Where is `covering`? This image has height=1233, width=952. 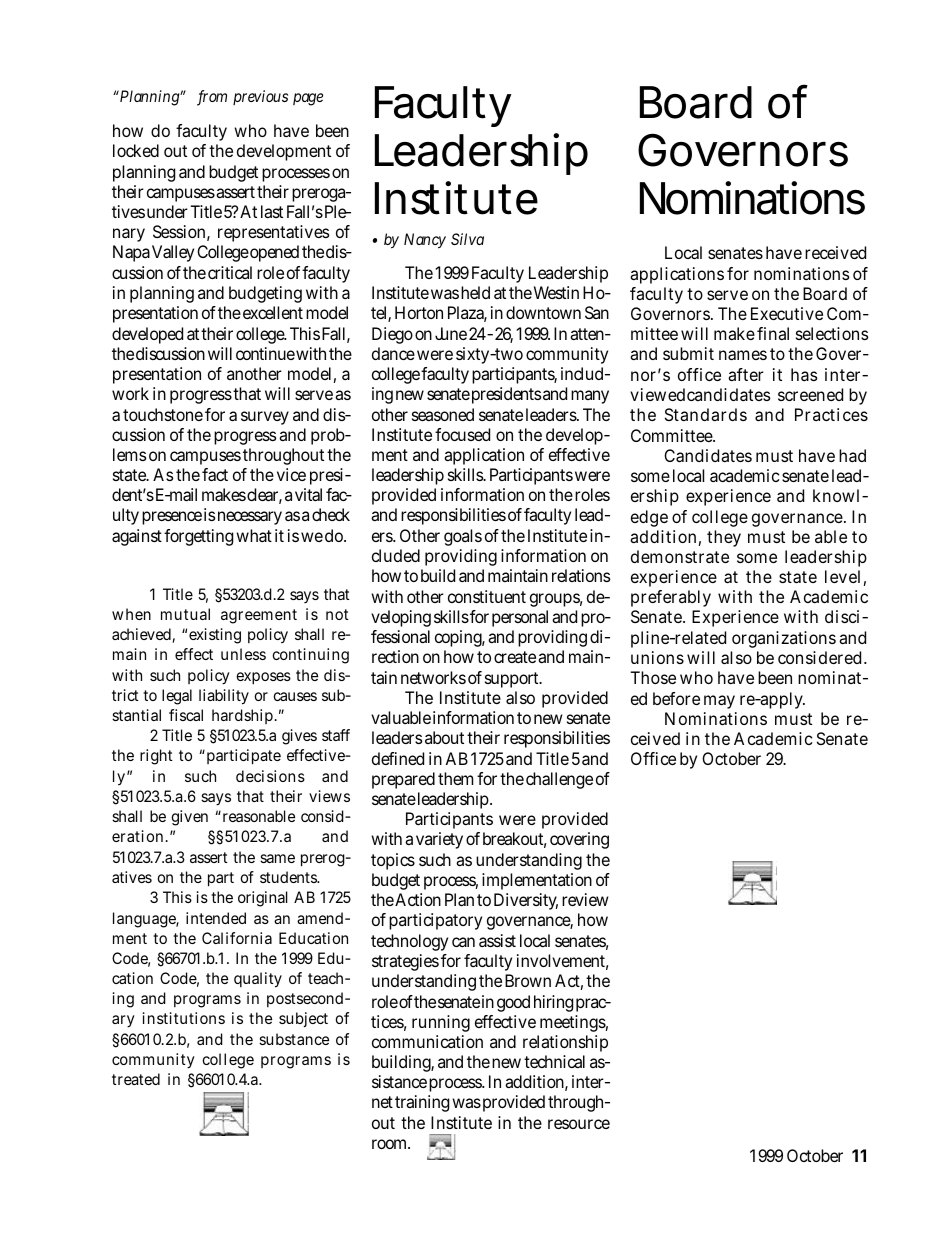
covering is located at coordinates (579, 840).
